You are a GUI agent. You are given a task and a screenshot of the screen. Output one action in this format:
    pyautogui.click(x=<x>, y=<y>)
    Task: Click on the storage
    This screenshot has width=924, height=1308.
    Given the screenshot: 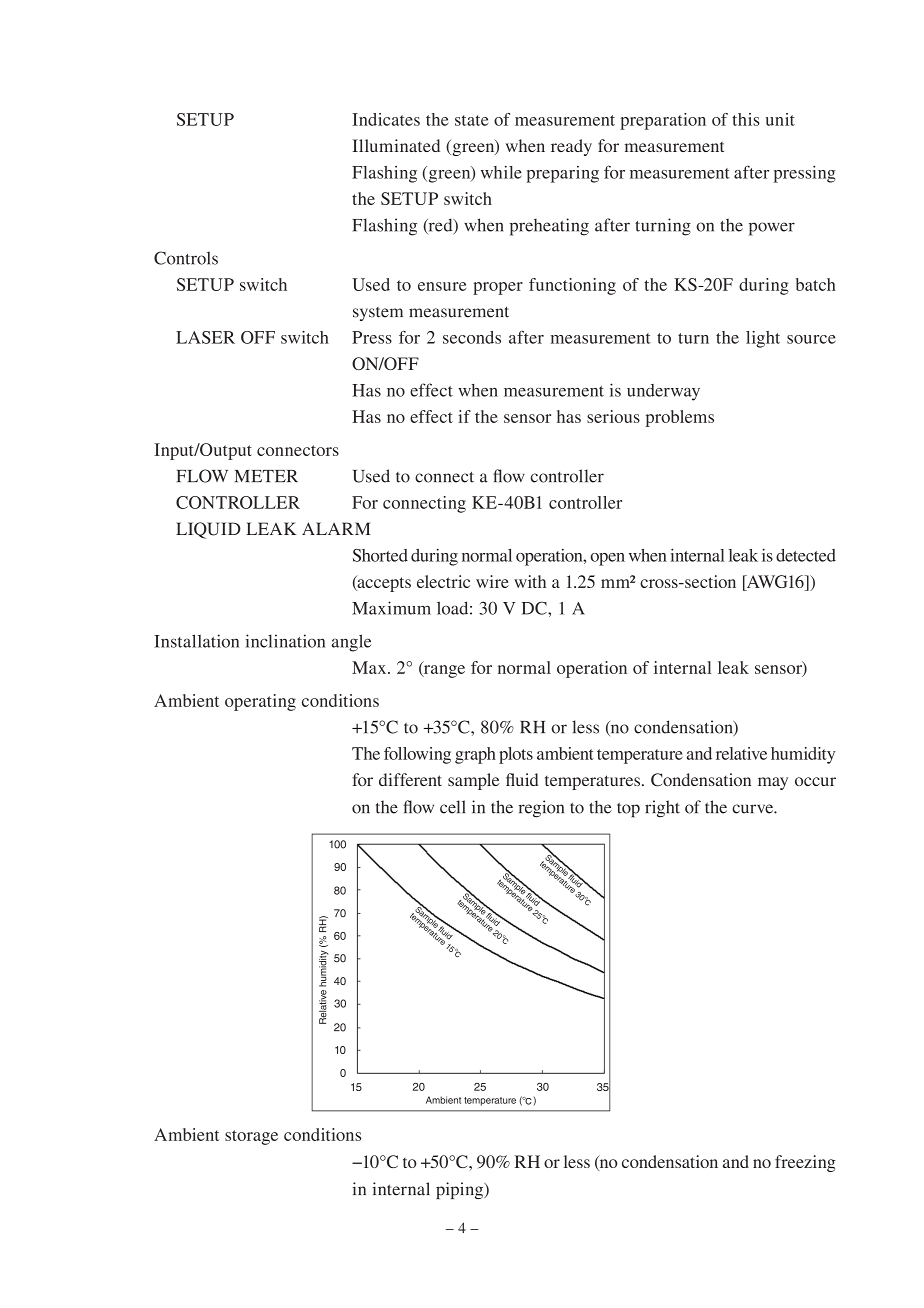 What is the action you would take?
    pyautogui.click(x=251, y=1137)
